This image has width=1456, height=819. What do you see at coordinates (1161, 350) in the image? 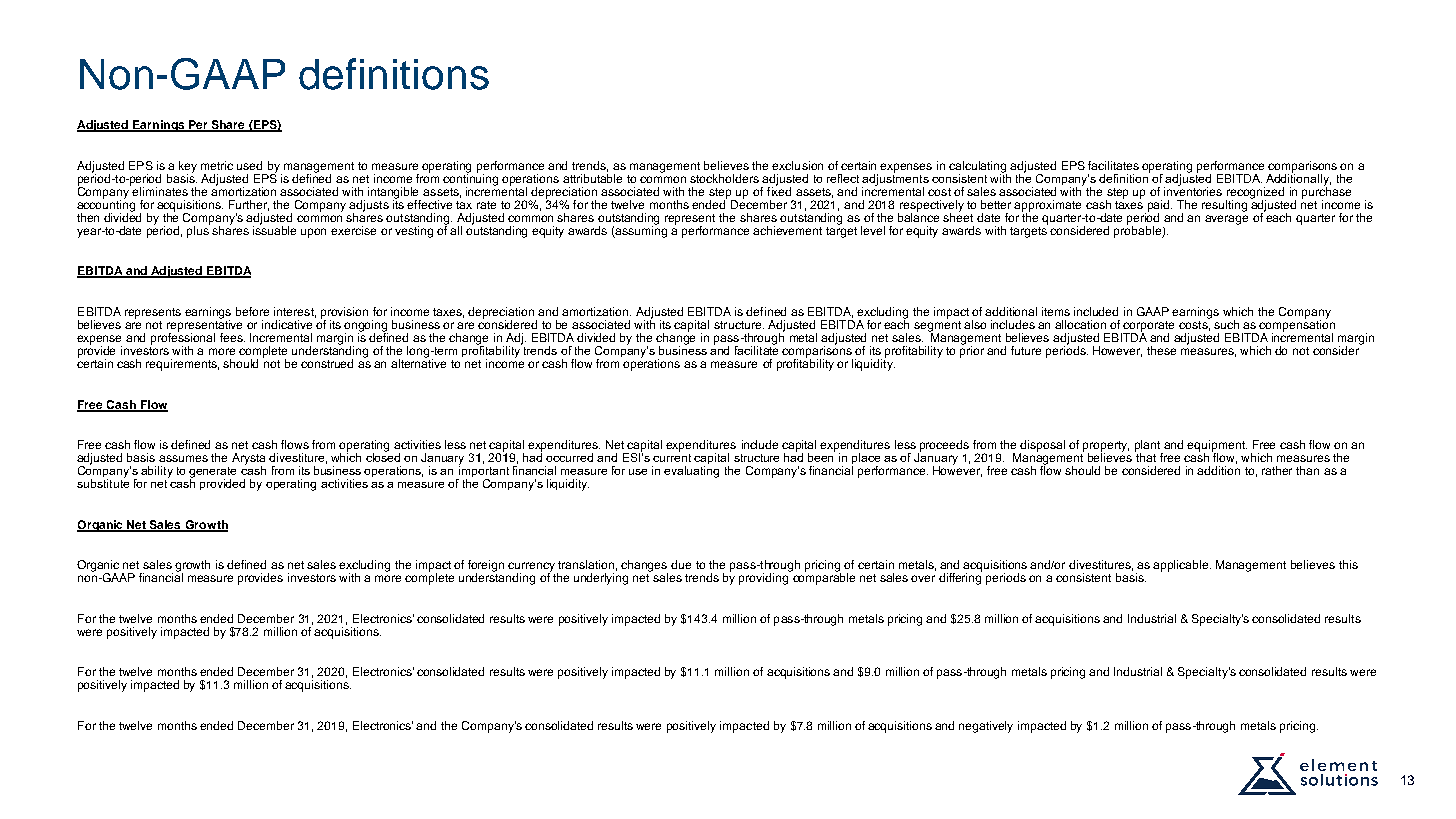
I see `these` at bounding box center [1161, 350].
